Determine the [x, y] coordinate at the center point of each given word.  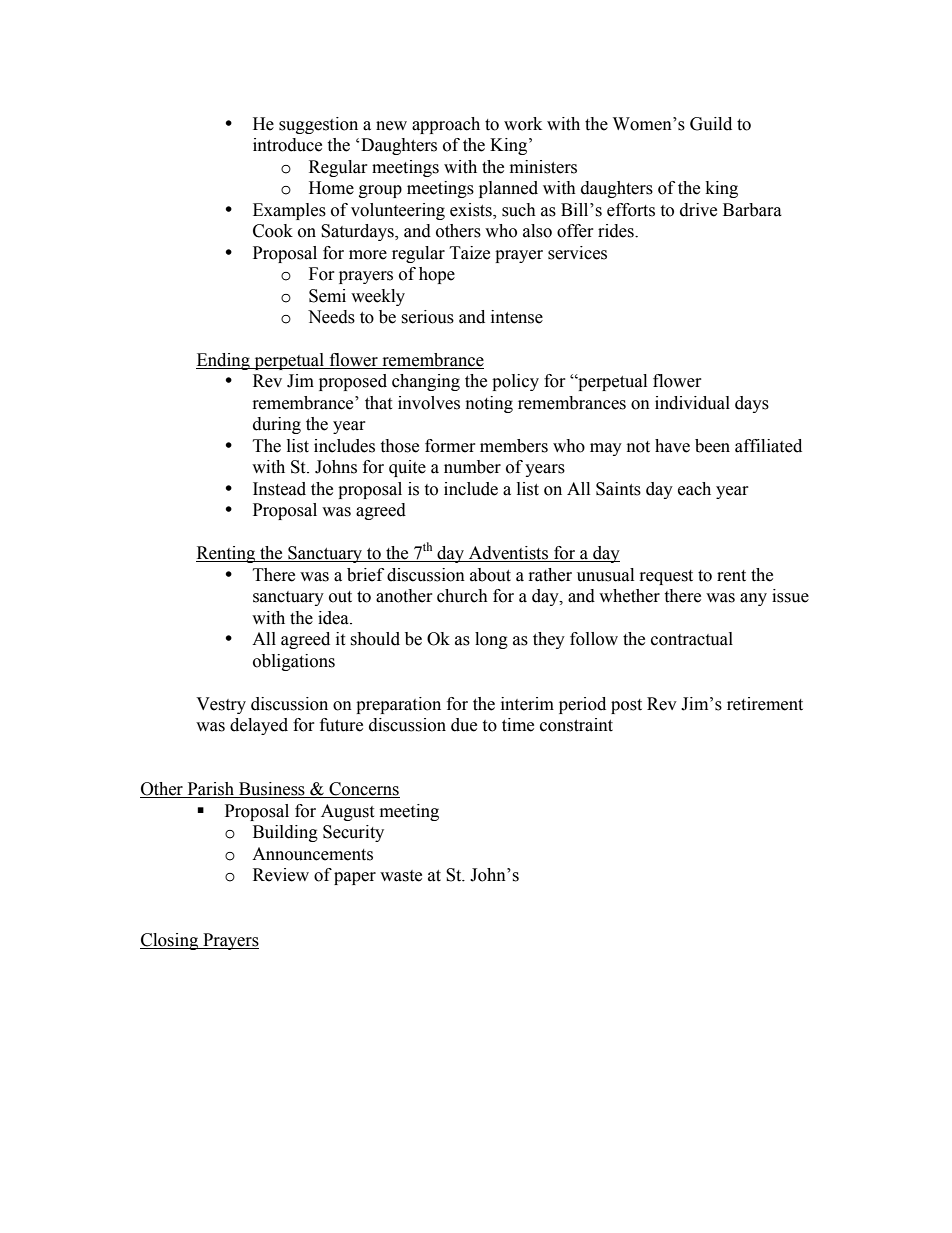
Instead [279, 489]
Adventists [509, 554]
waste [401, 876]
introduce [287, 145]
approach [446, 125]
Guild [711, 124]
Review [281, 875]
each [694, 489]
